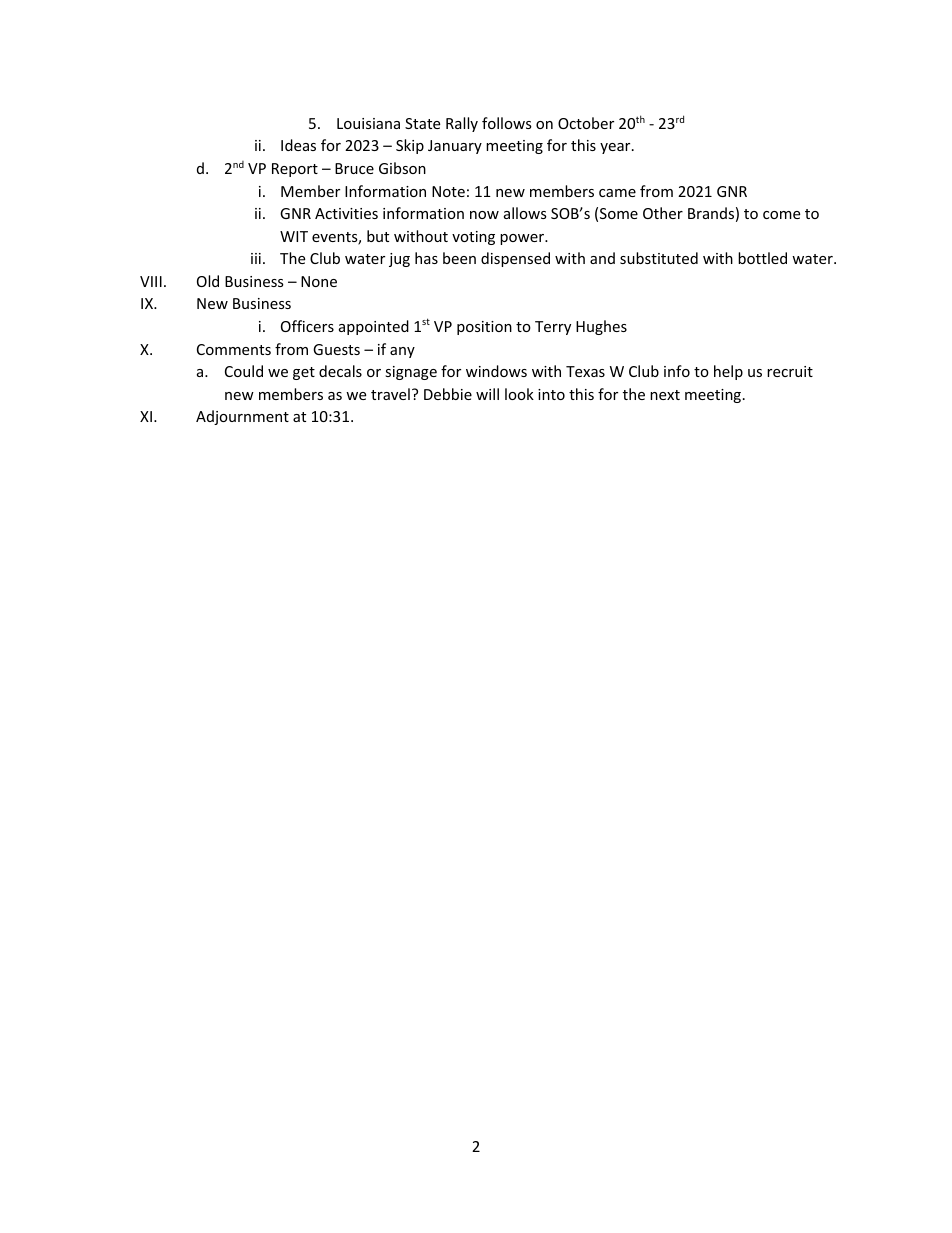 This image has height=1233, width=952. Describe the element at coordinates (462, 124) in the image. I see `Rally` at that location.
